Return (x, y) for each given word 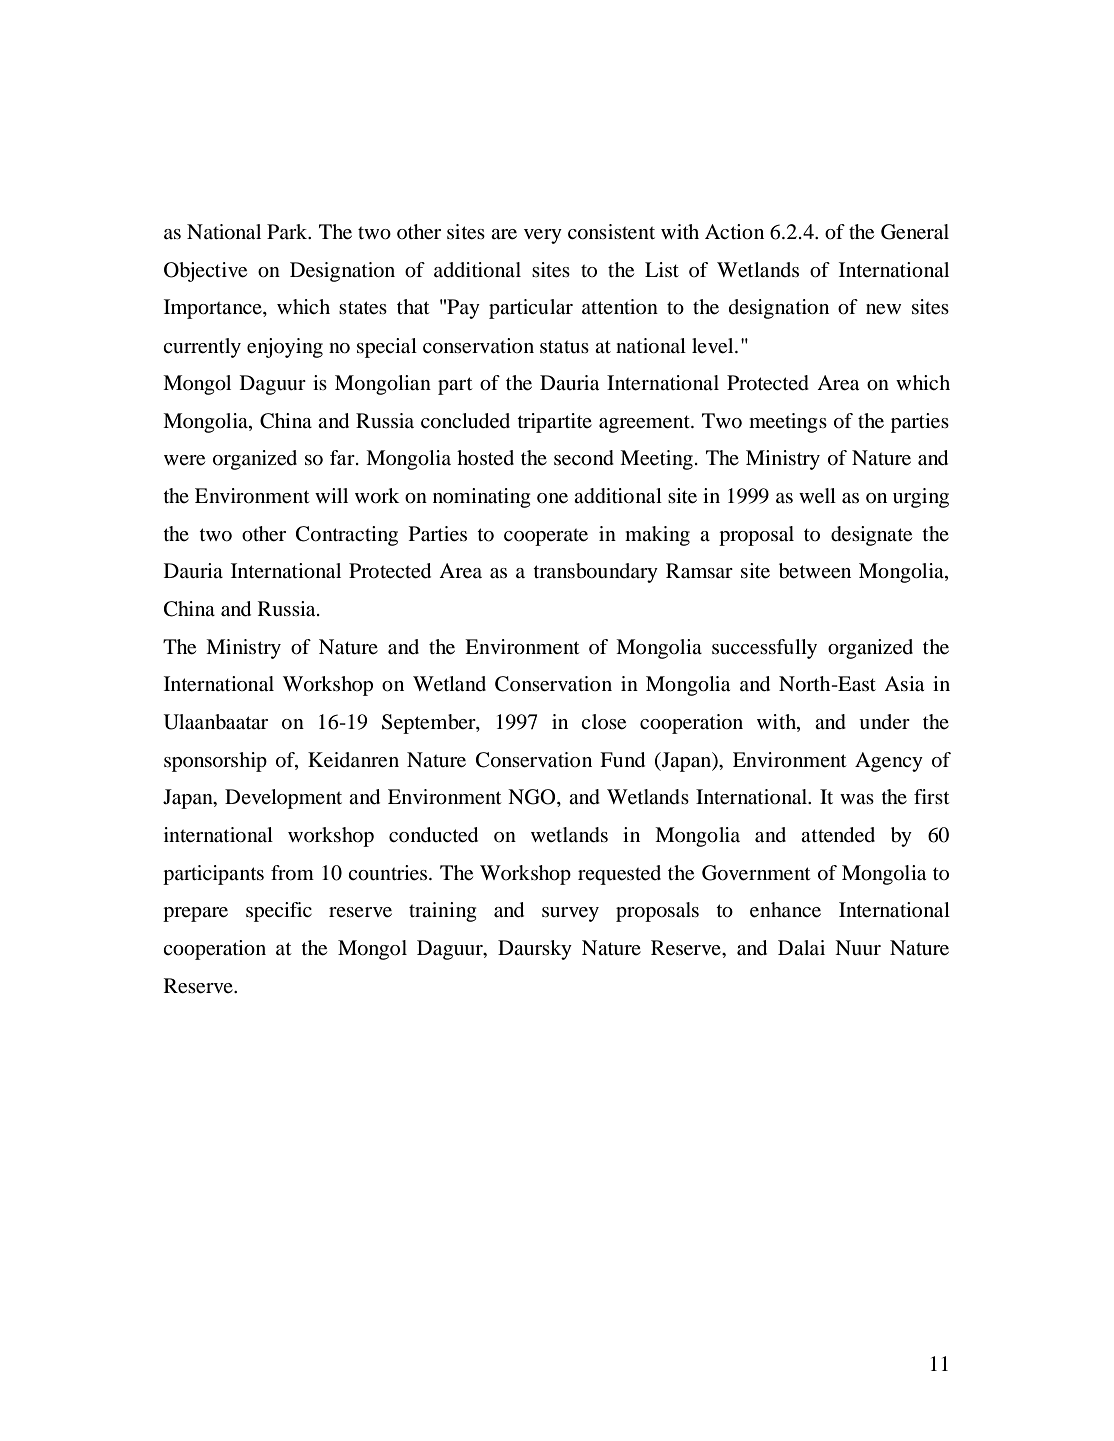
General (915, 232)
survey (570, 914)
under (884, 722)
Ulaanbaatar (216, 722)
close (603, 722)
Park (288, 231)
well (817, 496)
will (331, 495)
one (552, 498)
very (543, 236)
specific (279, 912)
